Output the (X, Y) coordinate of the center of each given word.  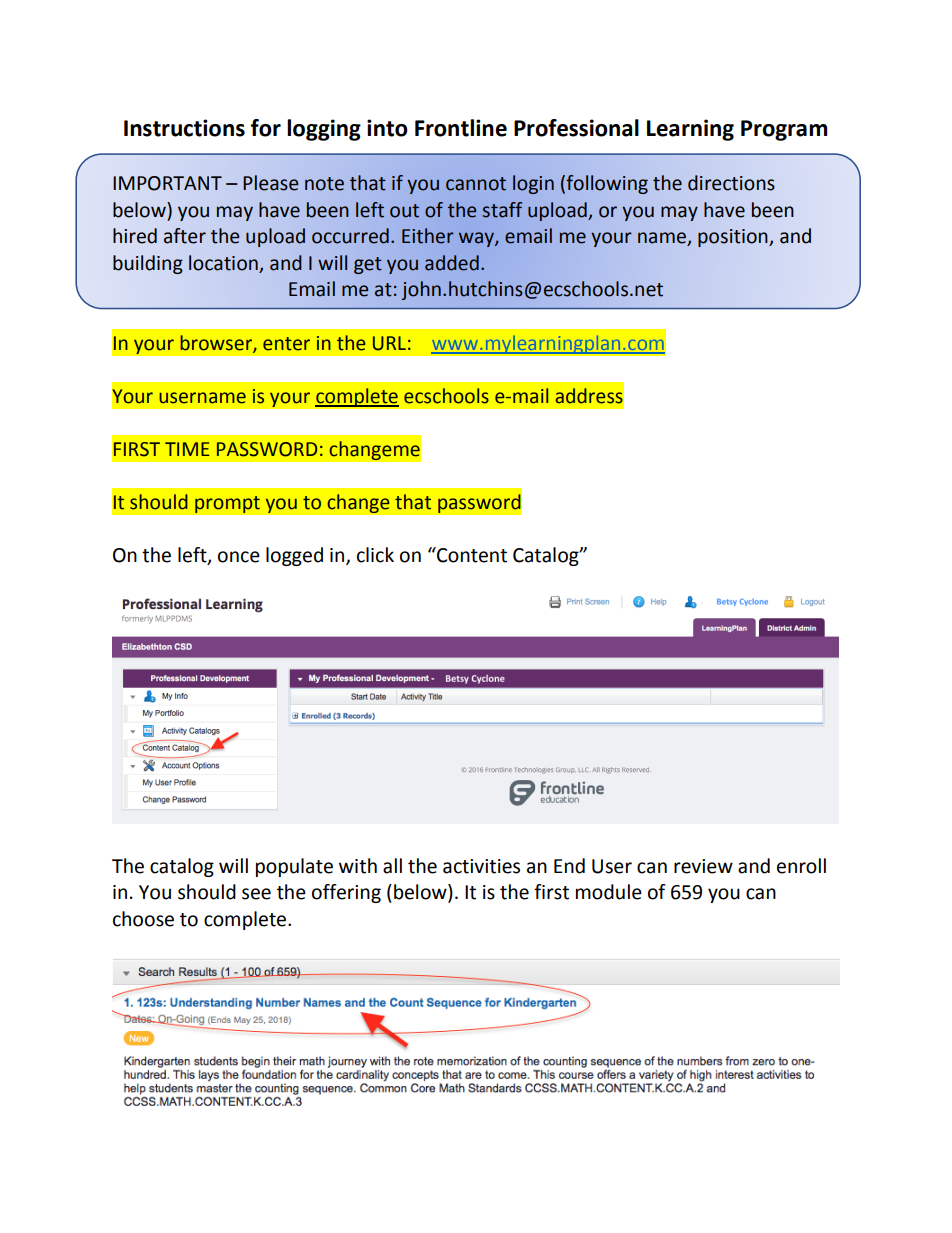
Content (471, 555)
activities (481, 866)
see (256, 894)
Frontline (461, 128)
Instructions (184, 128)
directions (731, 183)
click (375, 555)
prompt (227, 505)
